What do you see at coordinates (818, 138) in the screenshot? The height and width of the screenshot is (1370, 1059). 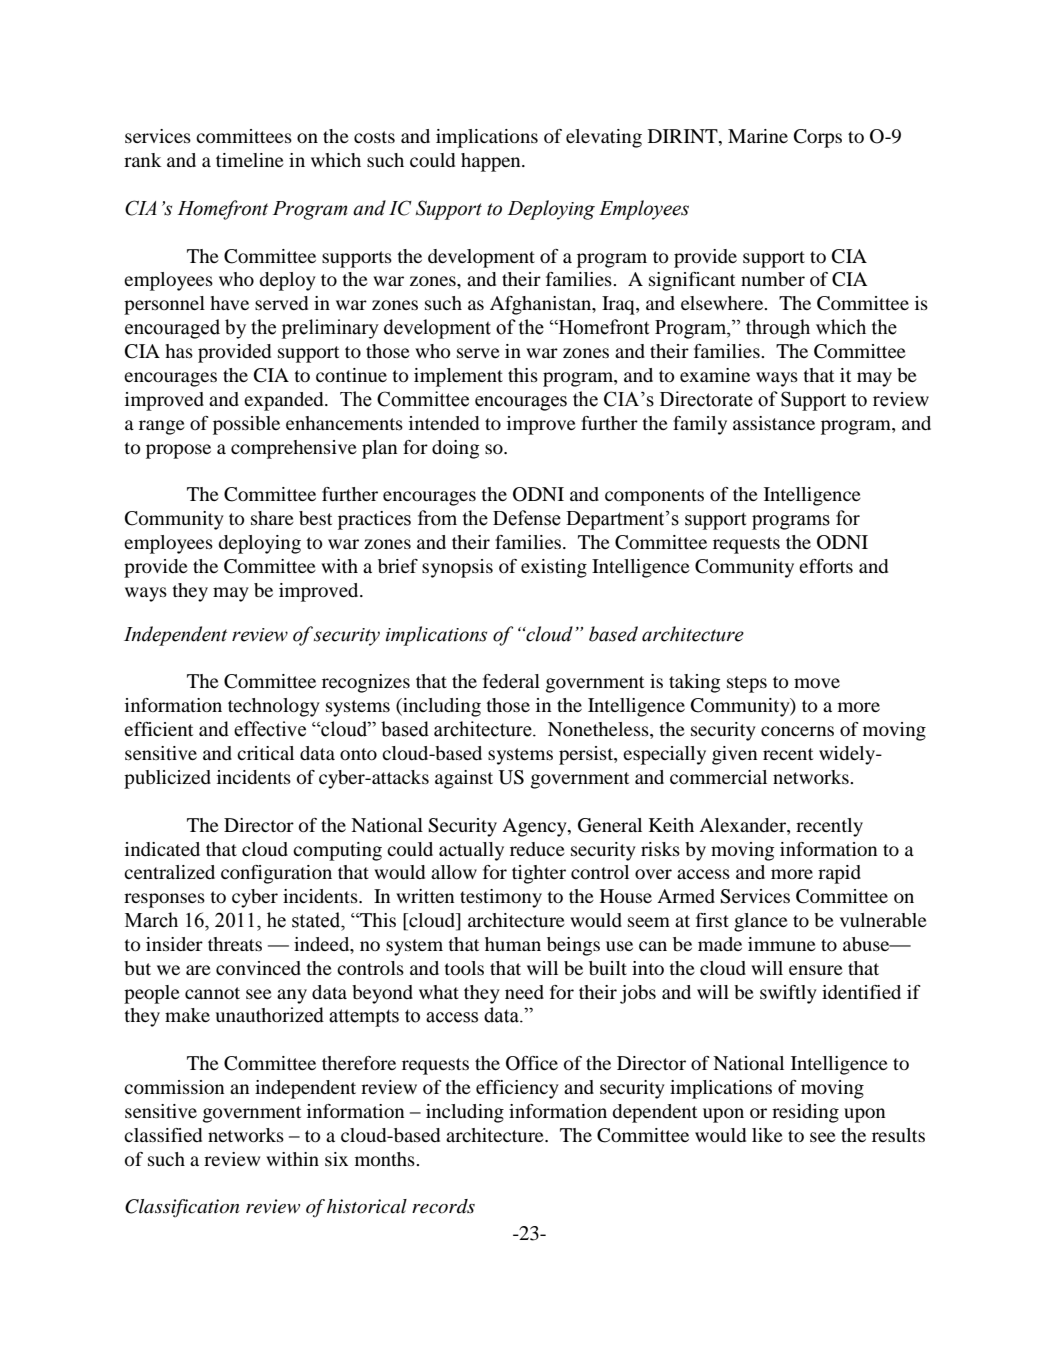 I see `Corps` at bounding box center [818, 138].
